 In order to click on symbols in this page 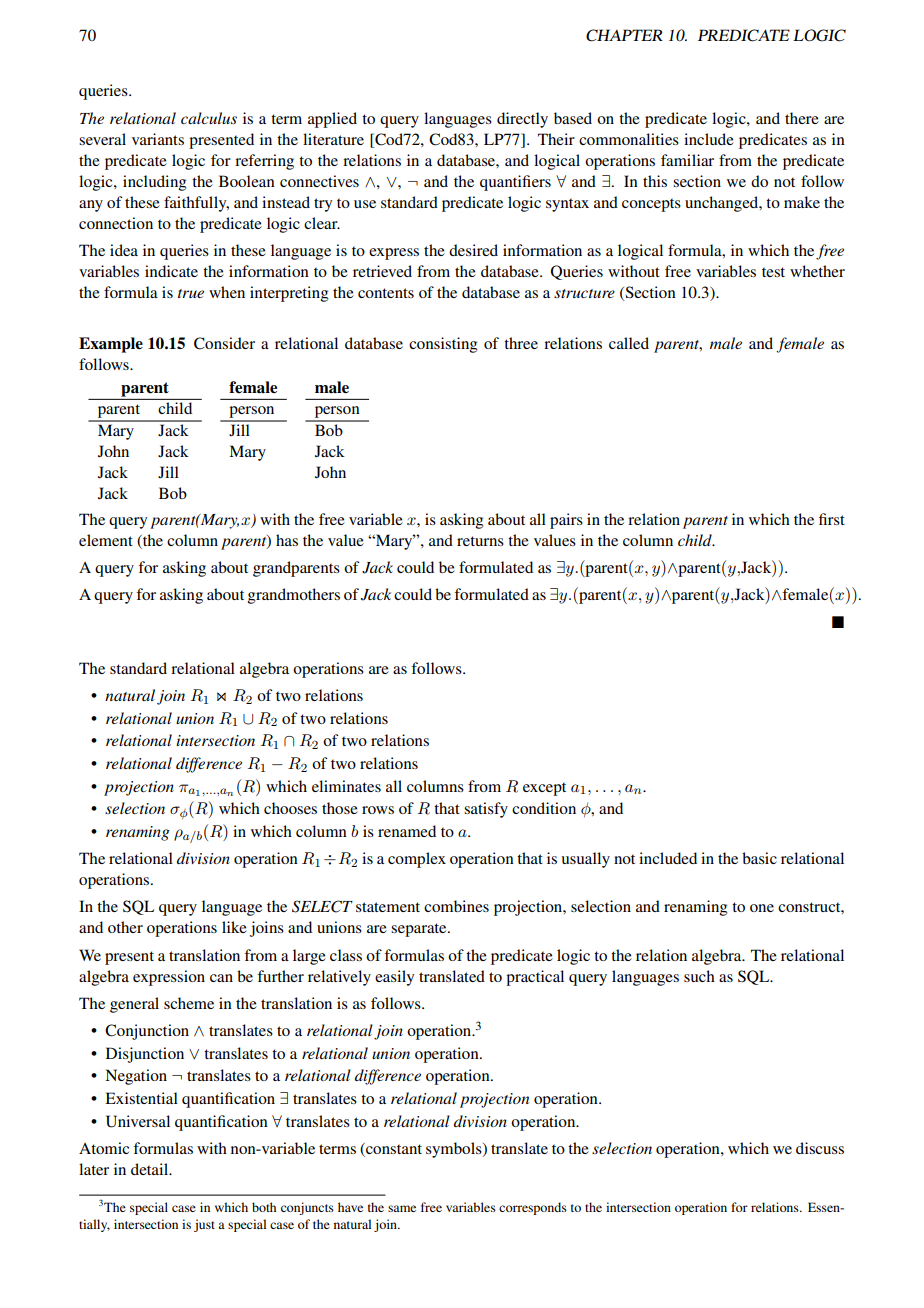, I will do `click(455, 1150)`.
